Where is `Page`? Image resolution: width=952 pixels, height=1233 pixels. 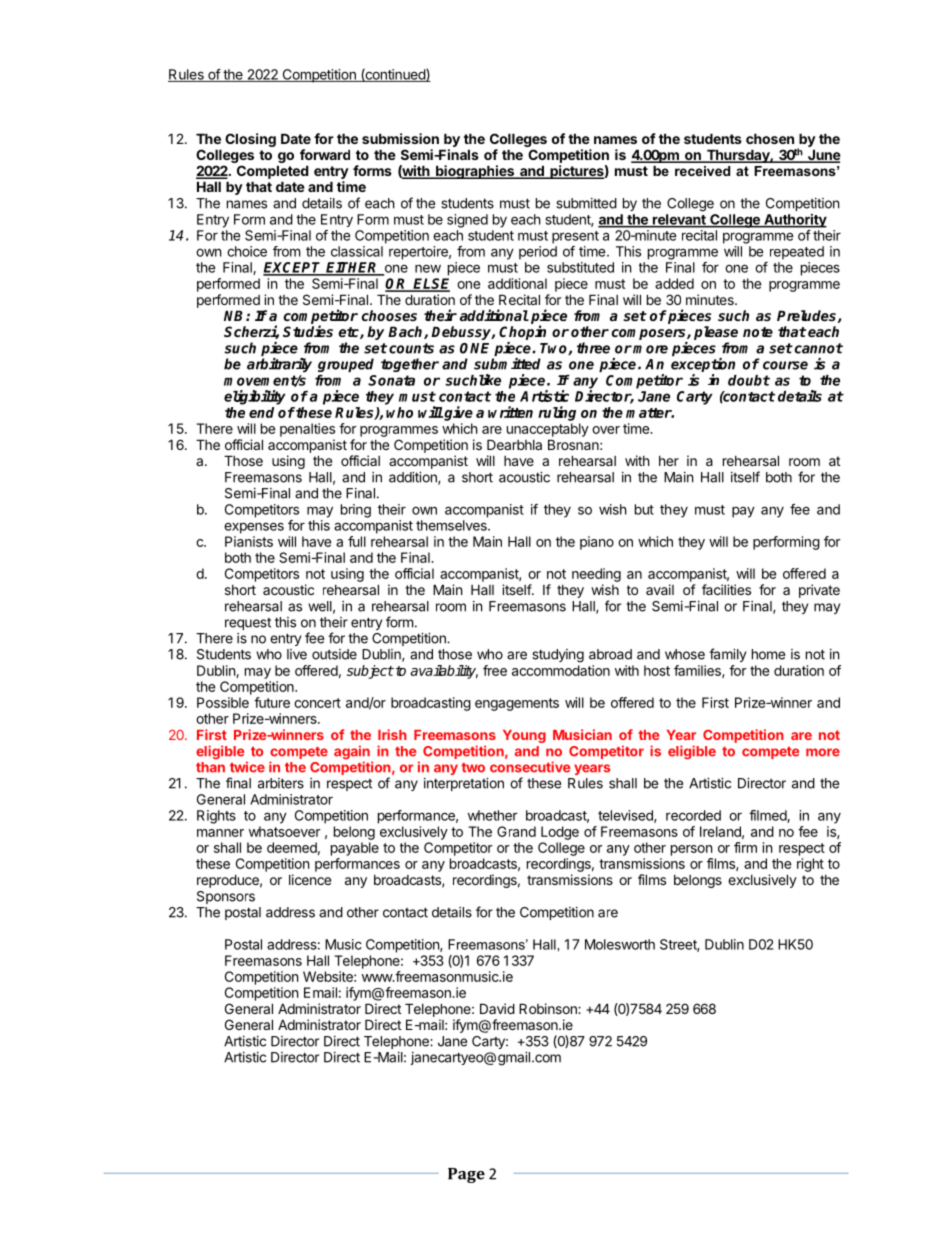 Page is located at coordinates (466, 1175).
